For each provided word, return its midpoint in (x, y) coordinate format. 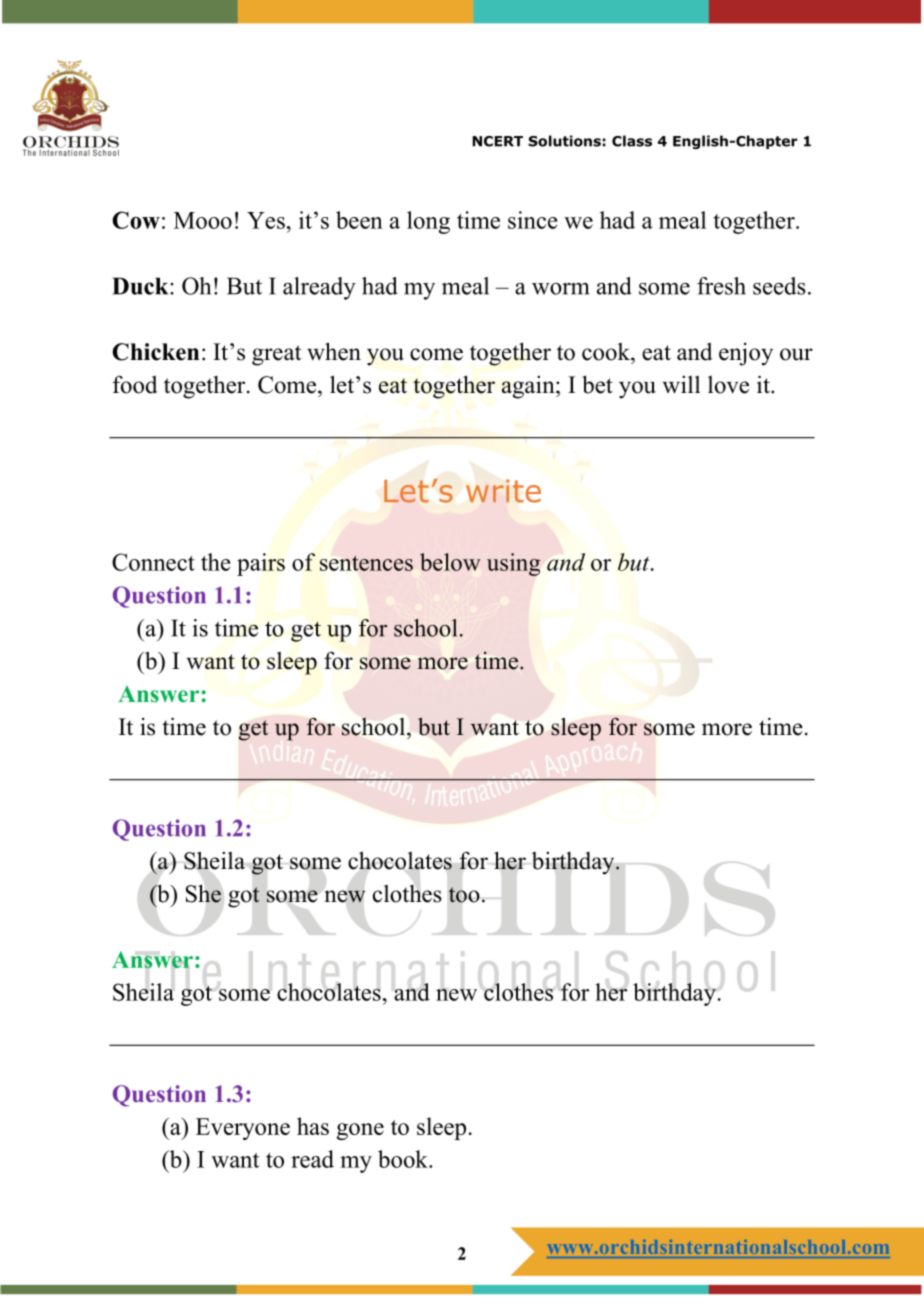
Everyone (243, 1129)
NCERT (497, 141)
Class (632, 141)
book (404, 1159)
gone (360, 1131)
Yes (266, 220)
